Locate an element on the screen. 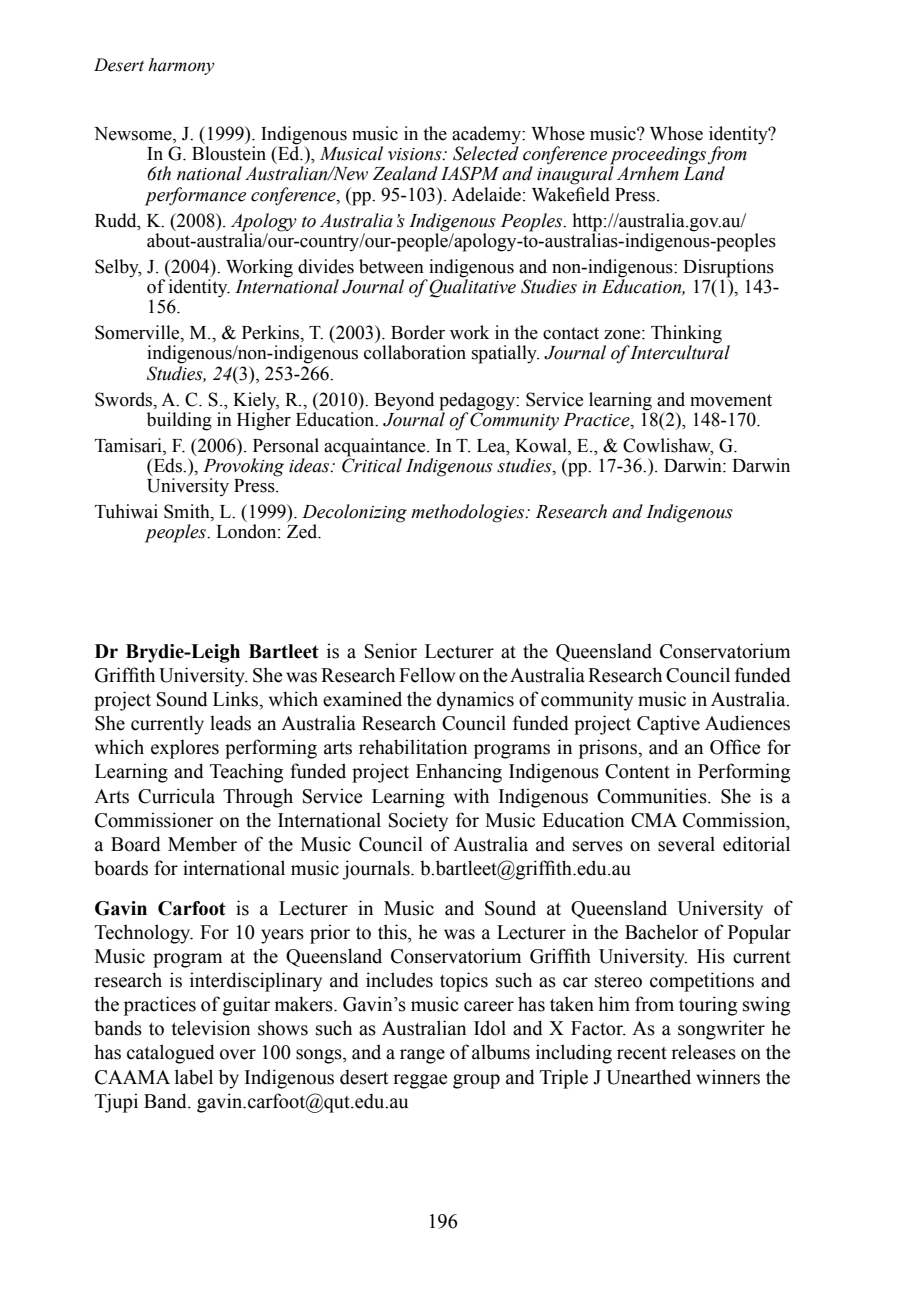 The height and width of the screenshot is (1314, 924). Curricula is located at coordinates (176, 796).
